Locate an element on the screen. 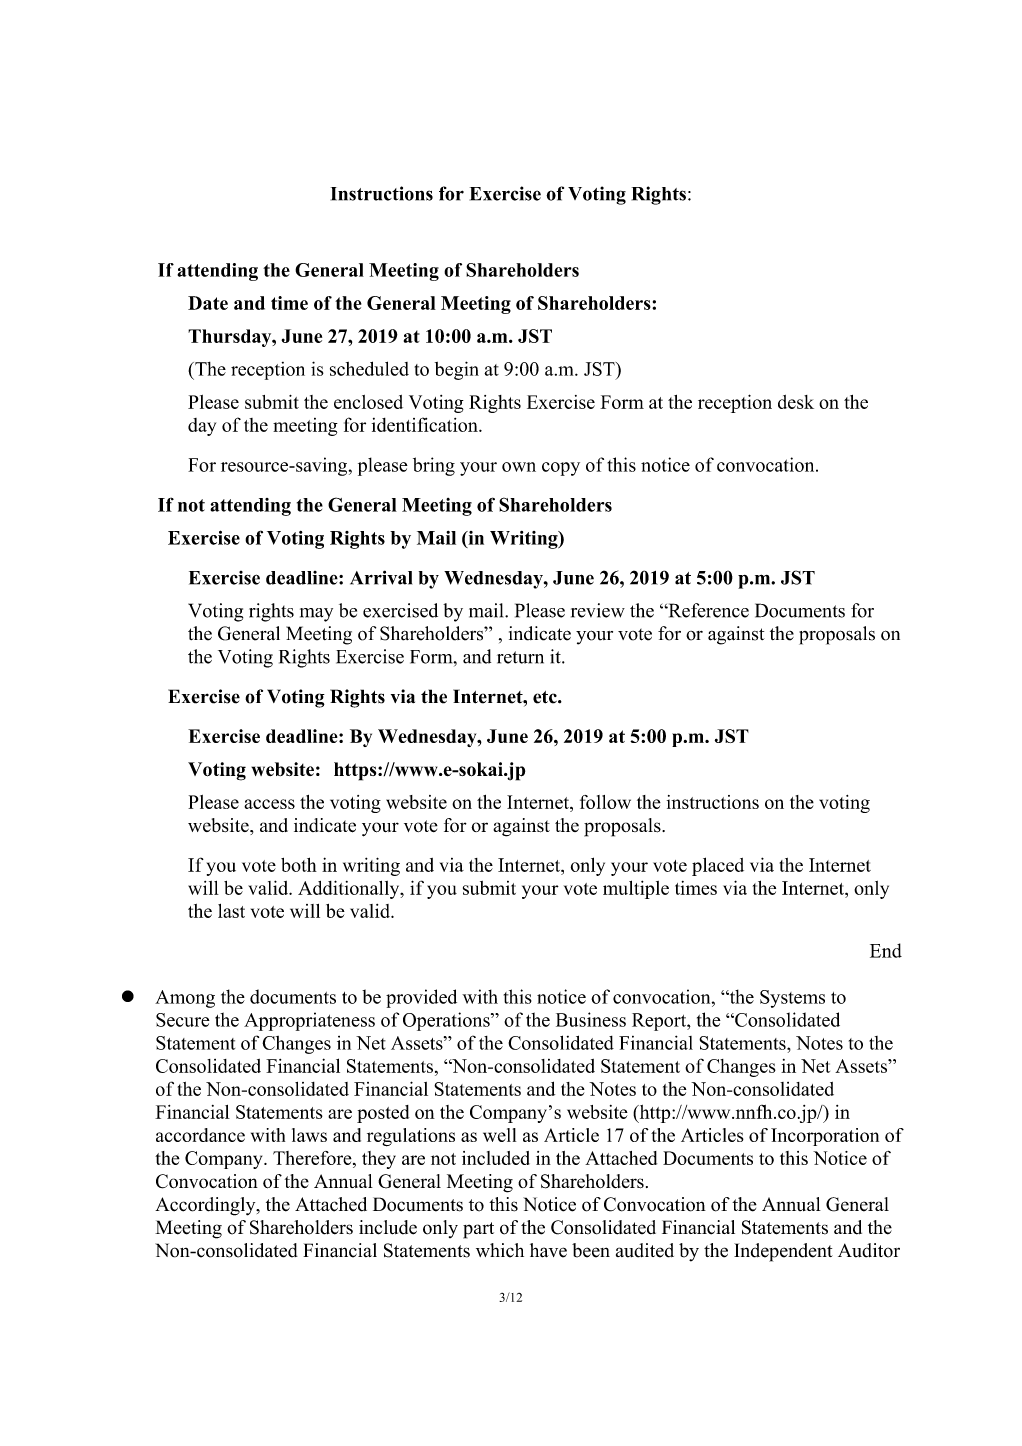 The image size is (1022, 1446). desk is located at coordinates (796, 402).
